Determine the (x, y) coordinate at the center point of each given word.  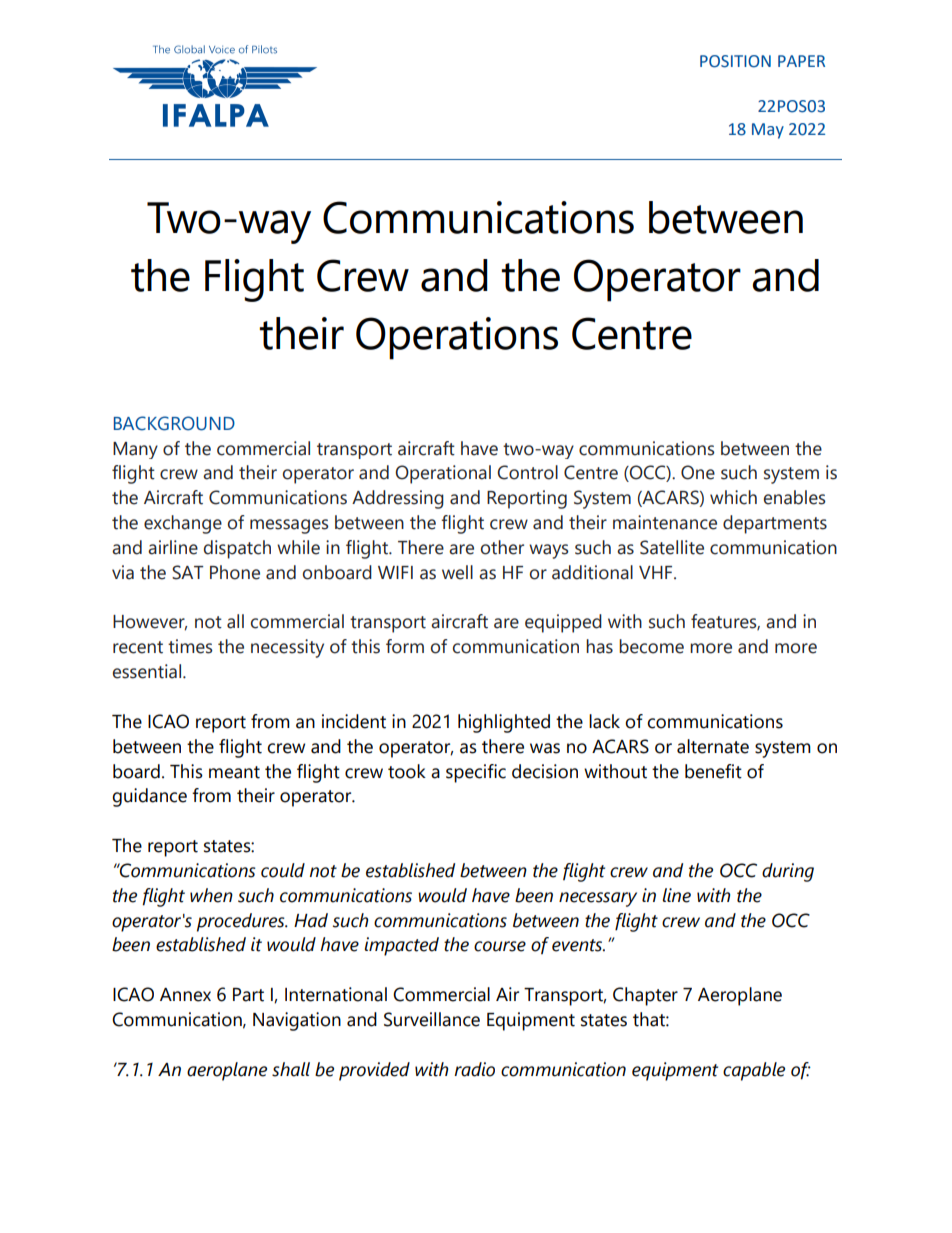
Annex (185, 995)
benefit (713, 771)
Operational (443, 474)
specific (476, 773)
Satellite (672, 547)
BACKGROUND (174, 423)
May (768, 131)
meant (234, 772)
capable (754, 1071)
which (733, 497)
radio (474, 1069)
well (457, 572)
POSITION (735, 61)
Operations (457, 338)
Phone (235, 572)
